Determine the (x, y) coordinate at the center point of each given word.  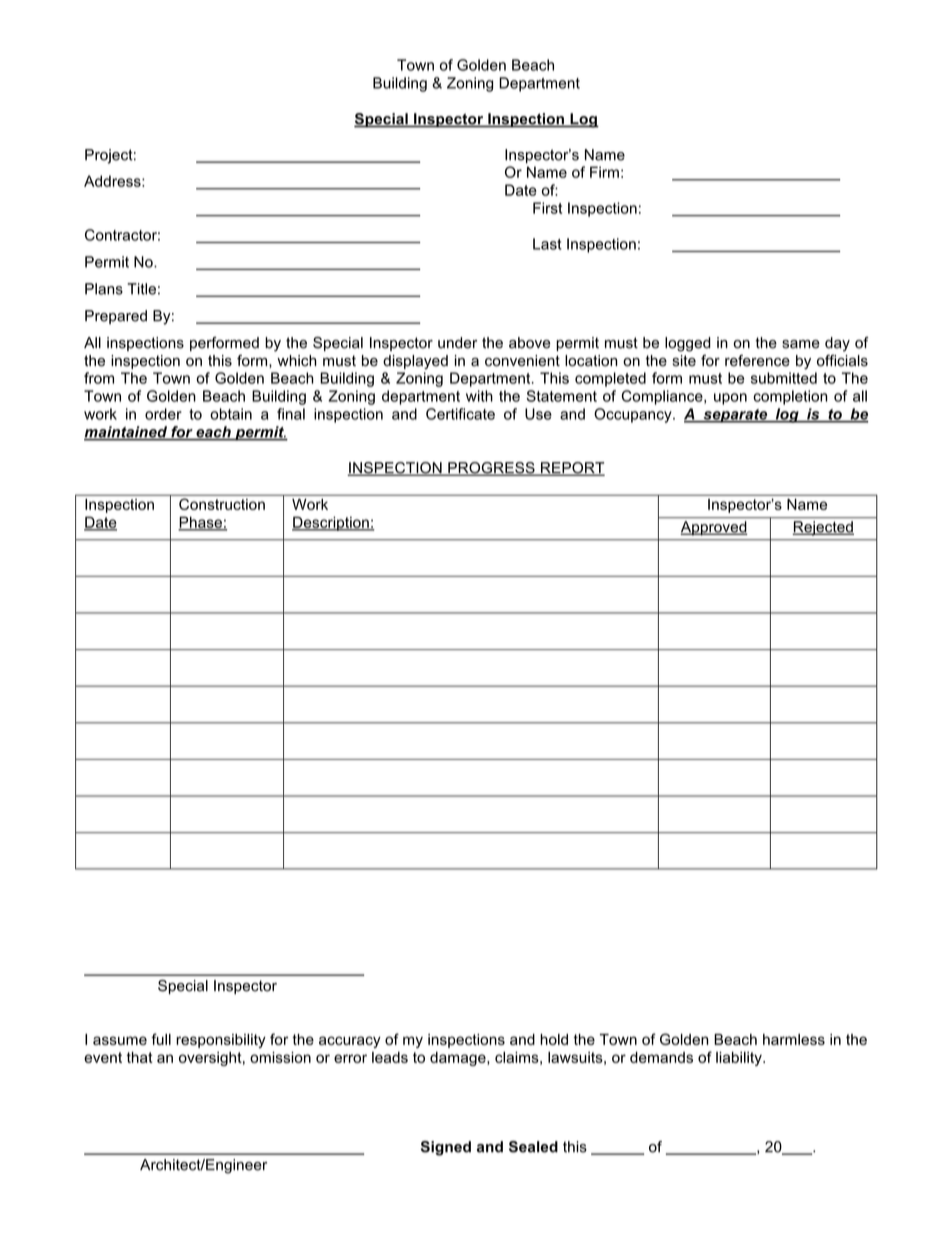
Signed (446, 1148)
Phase (201, 523)
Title (141, 289)
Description (331, 523)
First (547, 208)
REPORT (572, 469)
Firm (604, 172)
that (140, 1057)
